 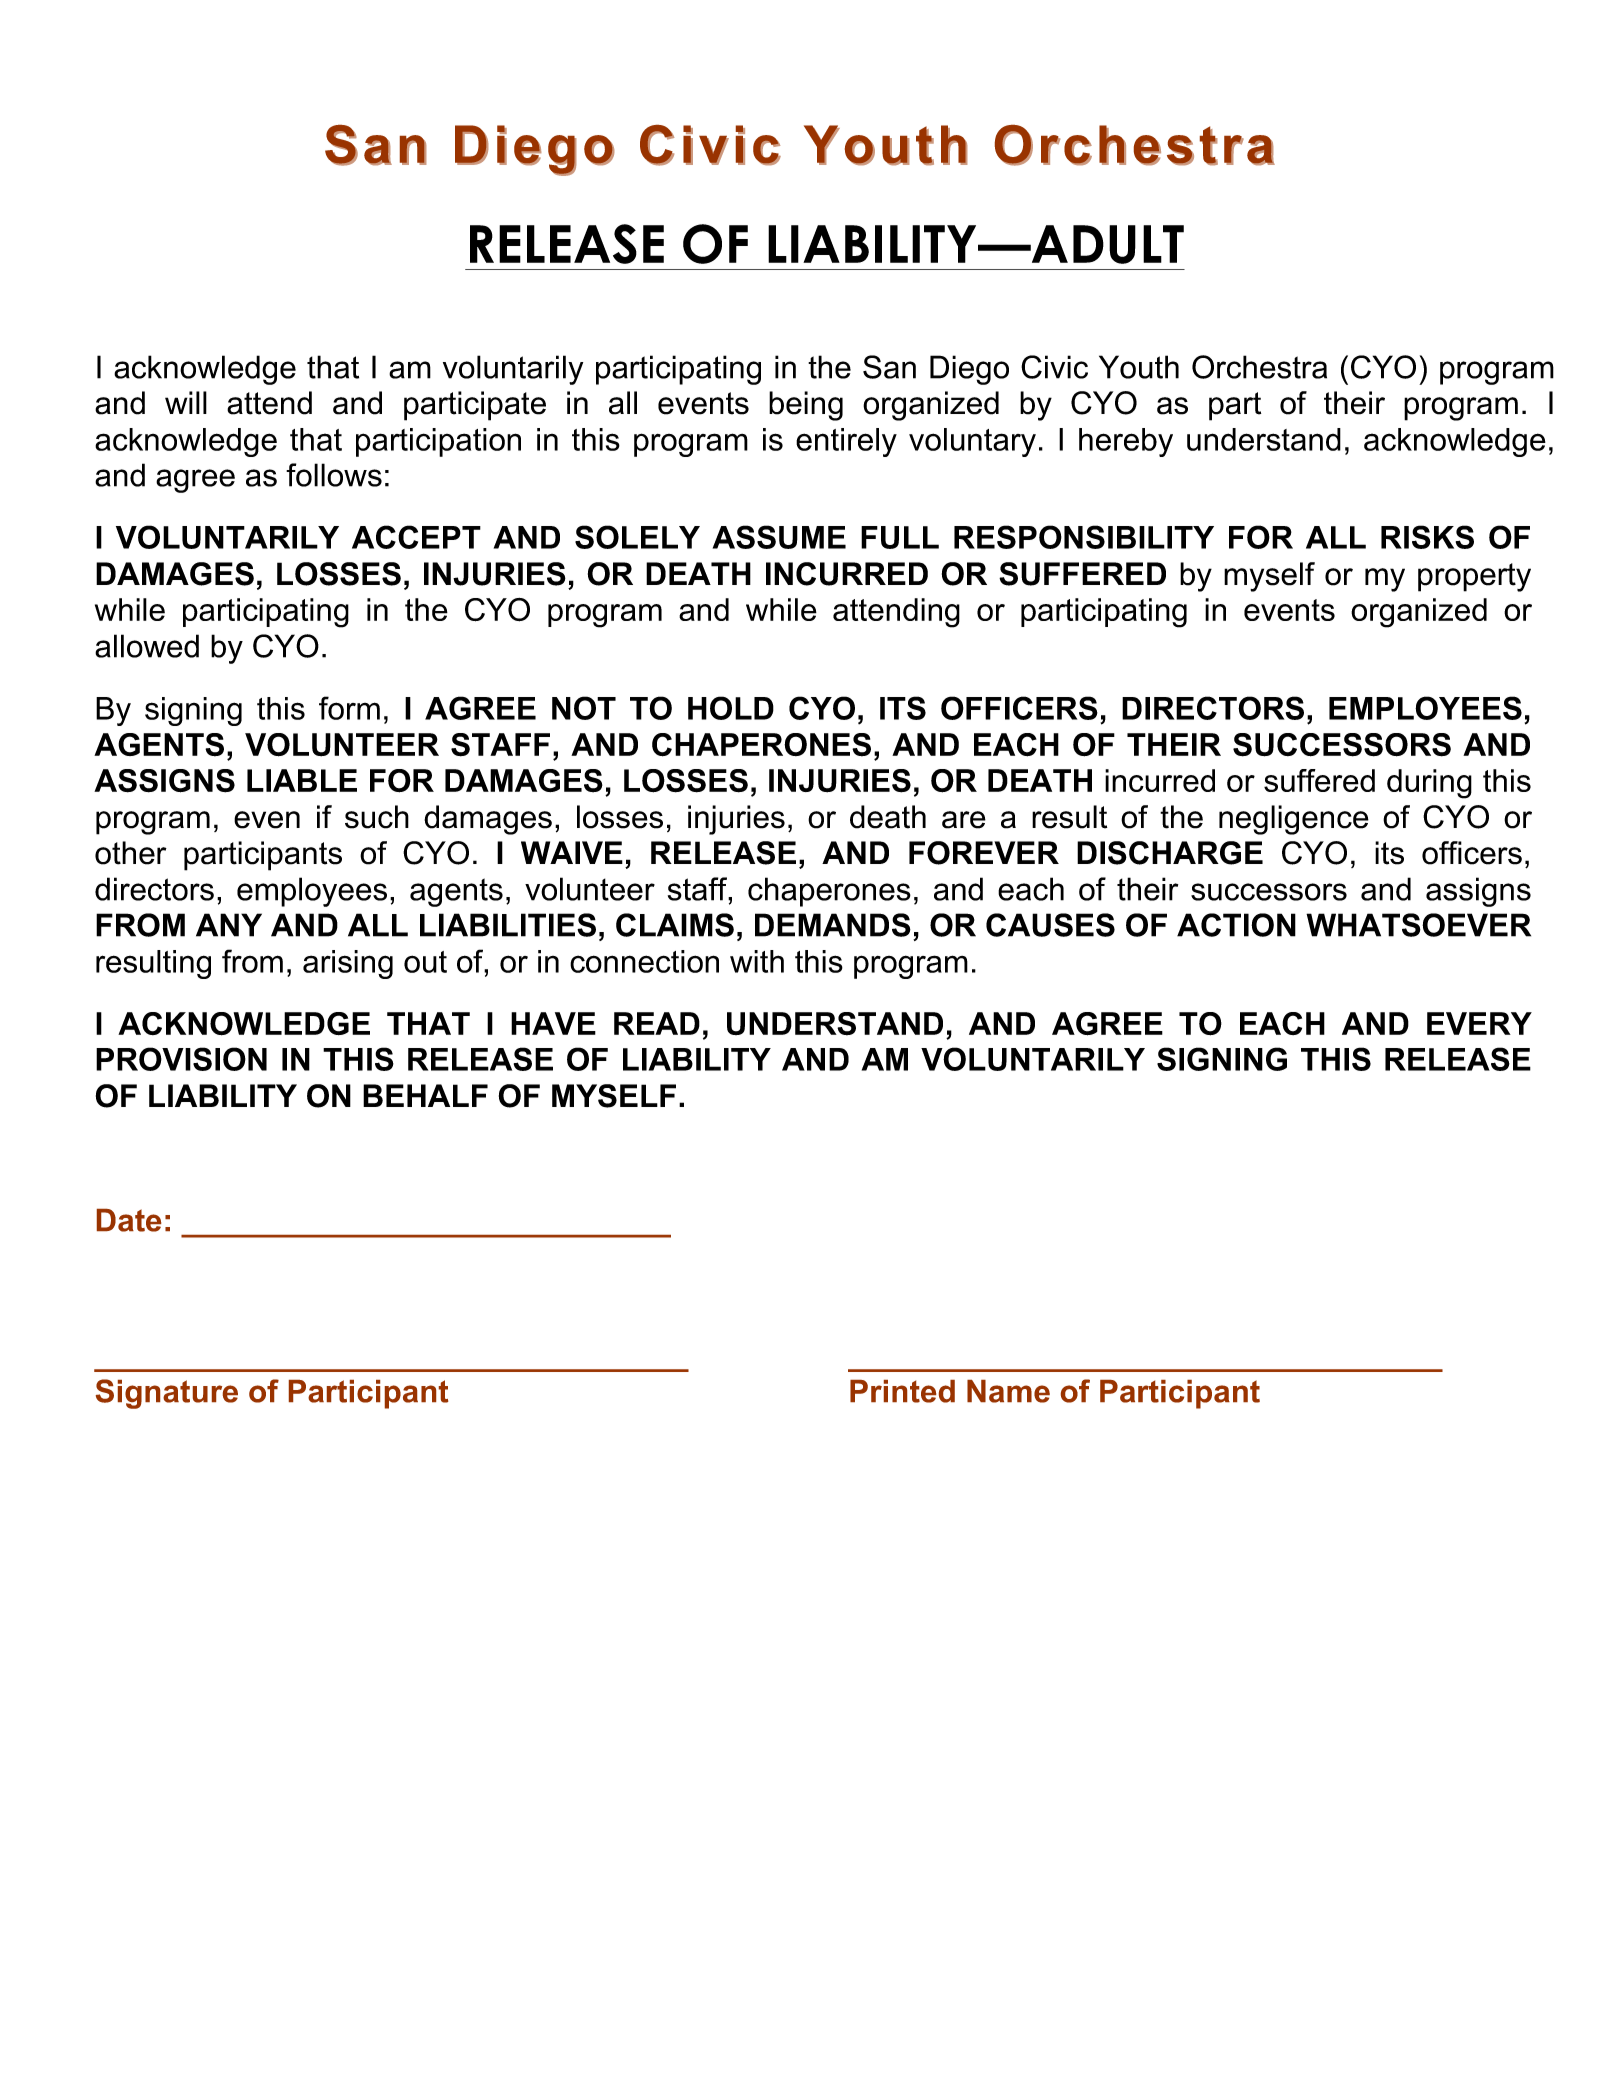 What do you see at coordinates (1294, 820) in the screenshot?
I see `negligence` at bounding box center [1294, 820].
